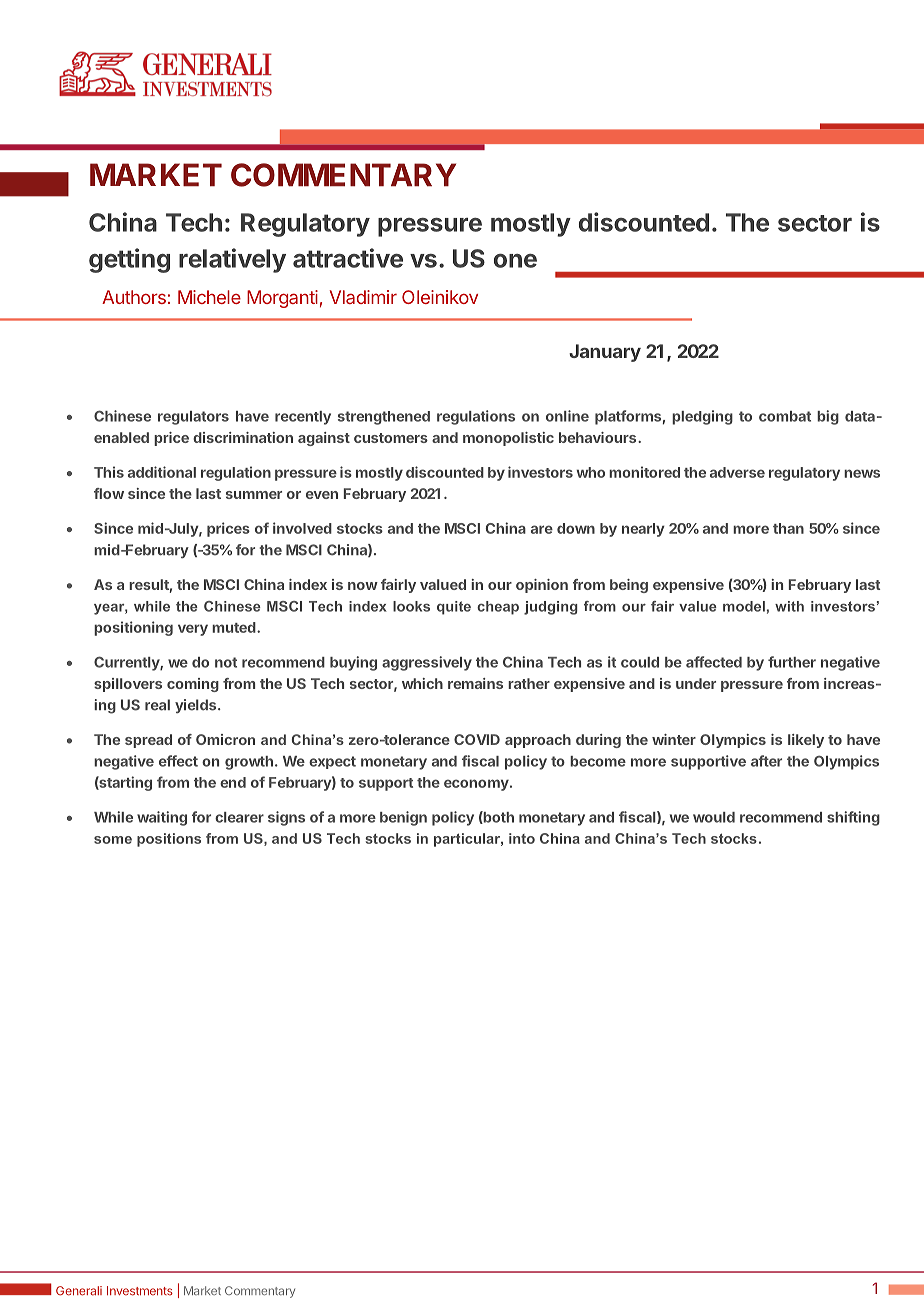 This screenshot has height=1308, width=924. Describe the element at coordinates (169, 840) in the screenshot. I see `positions` at that location.
